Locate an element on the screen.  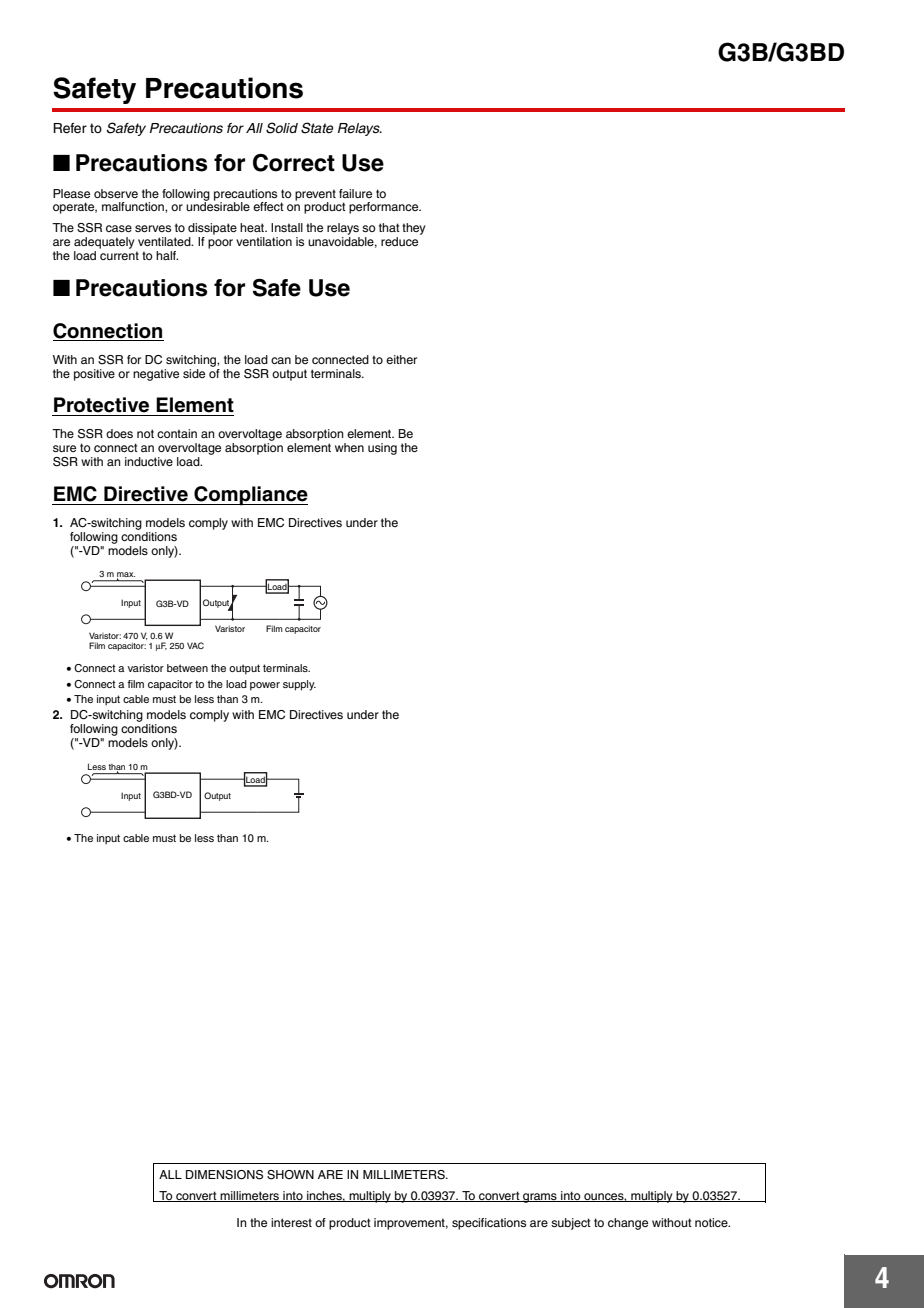
specifications is located at coordinates (489, 1224).
